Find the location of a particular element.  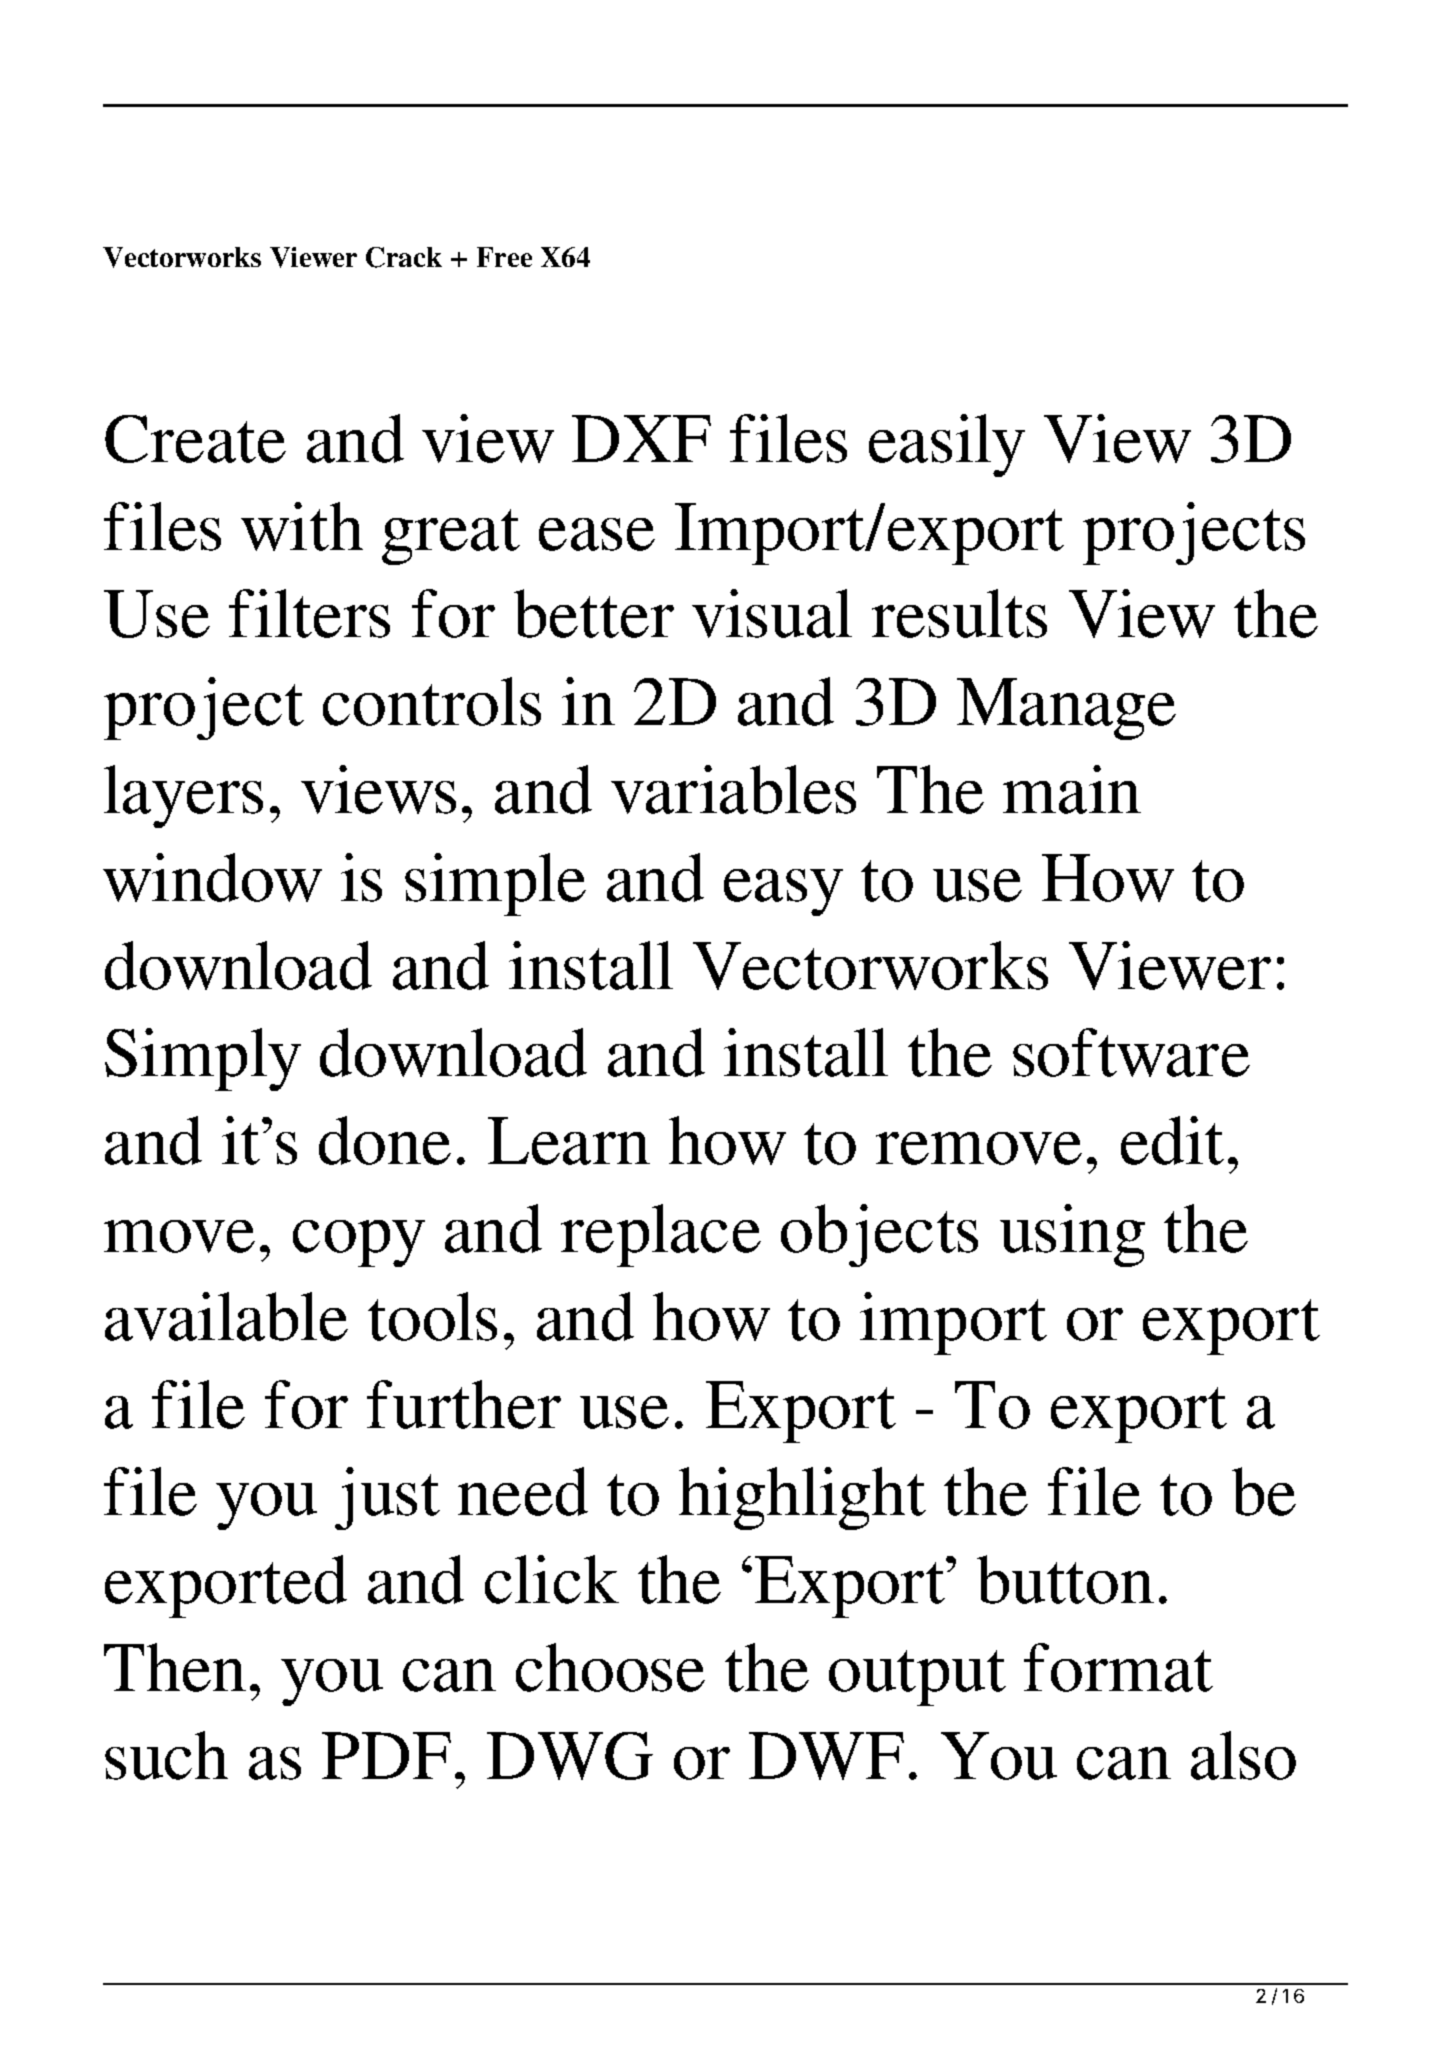

replace is located at coordinates (661, 1235).
